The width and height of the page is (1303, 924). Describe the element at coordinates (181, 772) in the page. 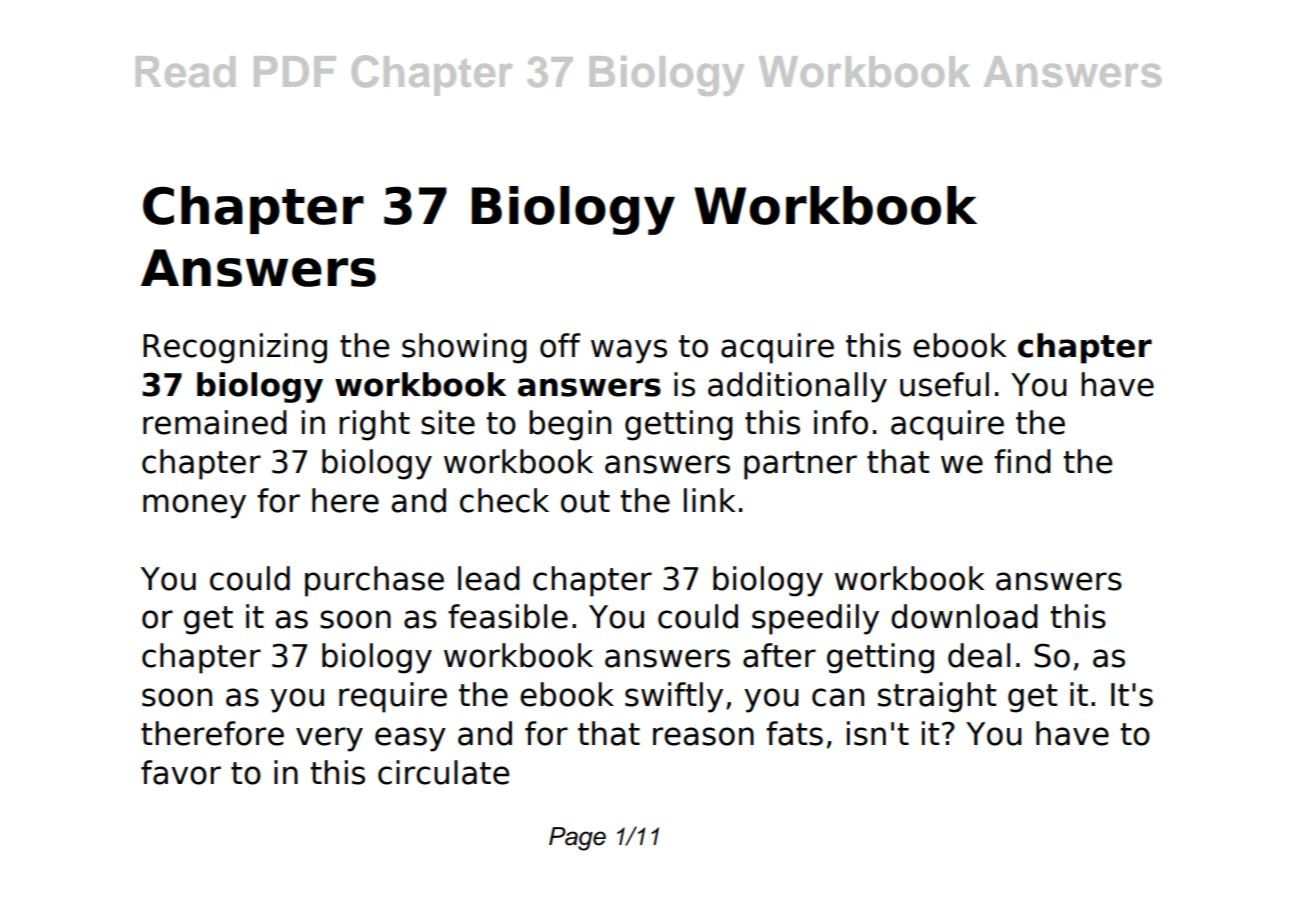

I see `favor` at that location.
